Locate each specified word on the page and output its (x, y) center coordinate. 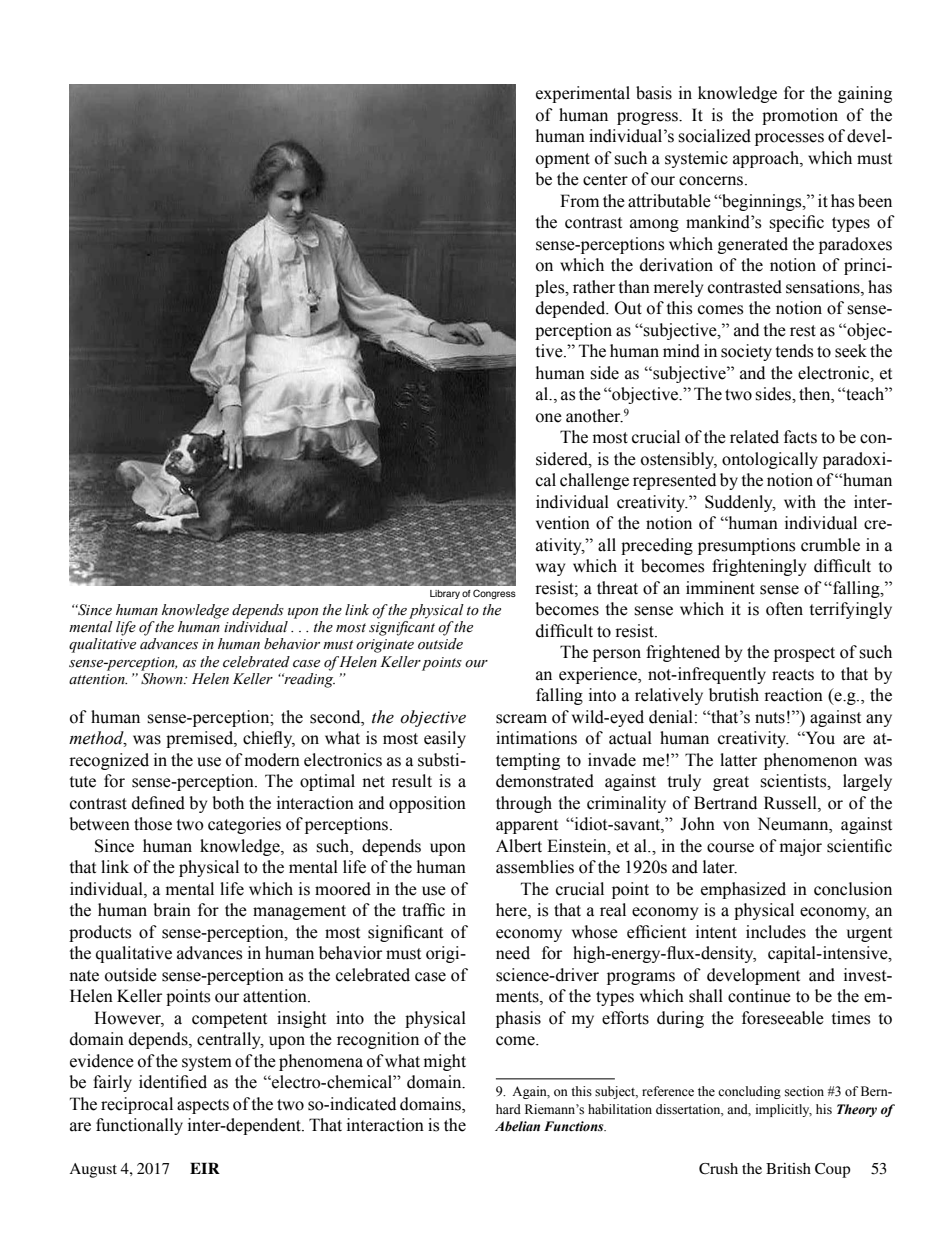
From (579, 201)
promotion (800, 116)
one (549, 418)
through (524, 804)
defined (158, 803)
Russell (791, 803)
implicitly (784, 1110)
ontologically (770, 460)
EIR (205, 1168)
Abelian (517, 1126)
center (605, 180)
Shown (163, 679)
